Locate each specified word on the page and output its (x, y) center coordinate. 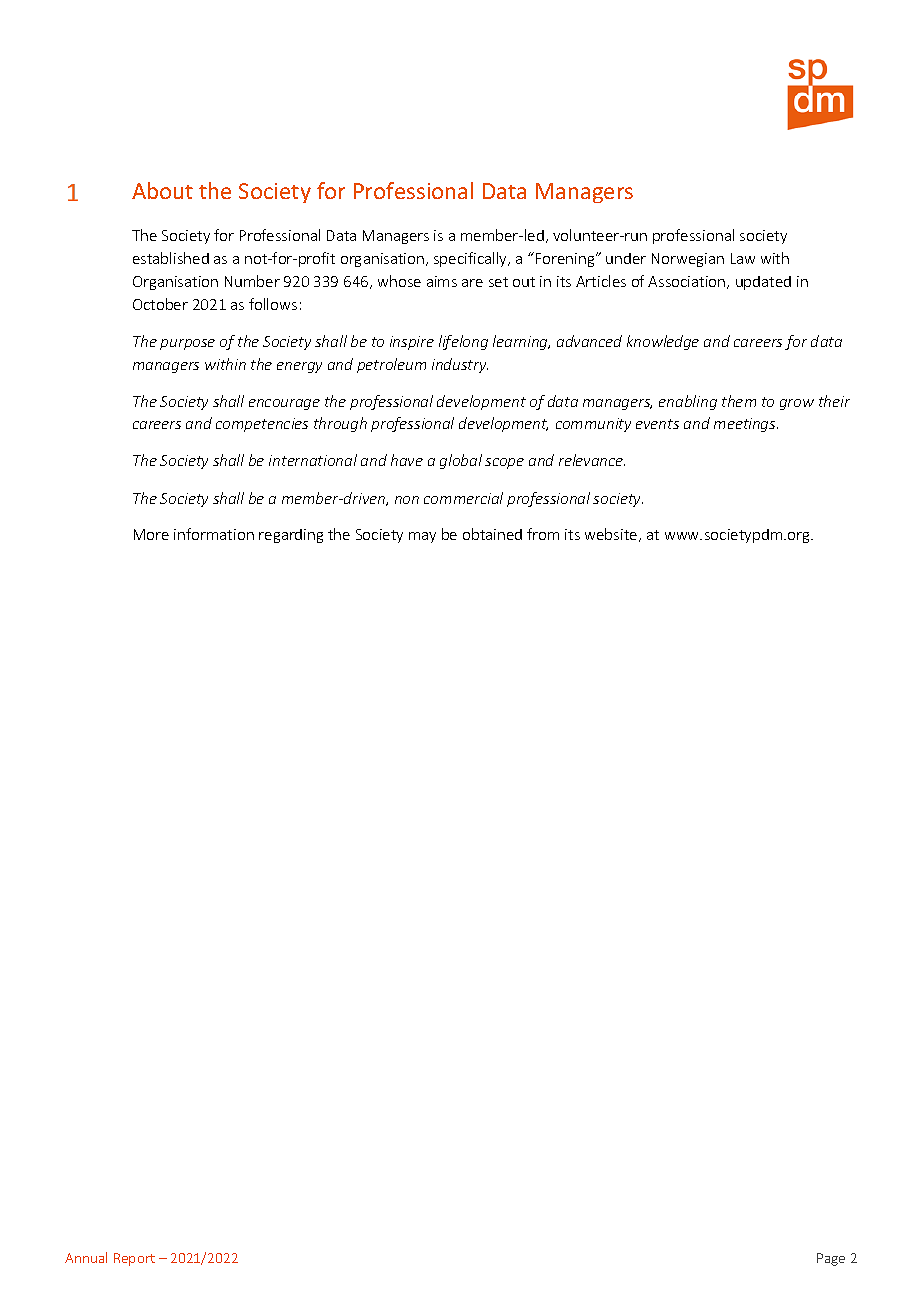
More (151, 534)
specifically (472, 259)
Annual (86, 1257)
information (214, 534)
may (422, 537)
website (612, 535)
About (162, 190)
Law (743, 258)
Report (134, 1259)
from (543, 534)
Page (831, 1259)
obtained (492, 534)
